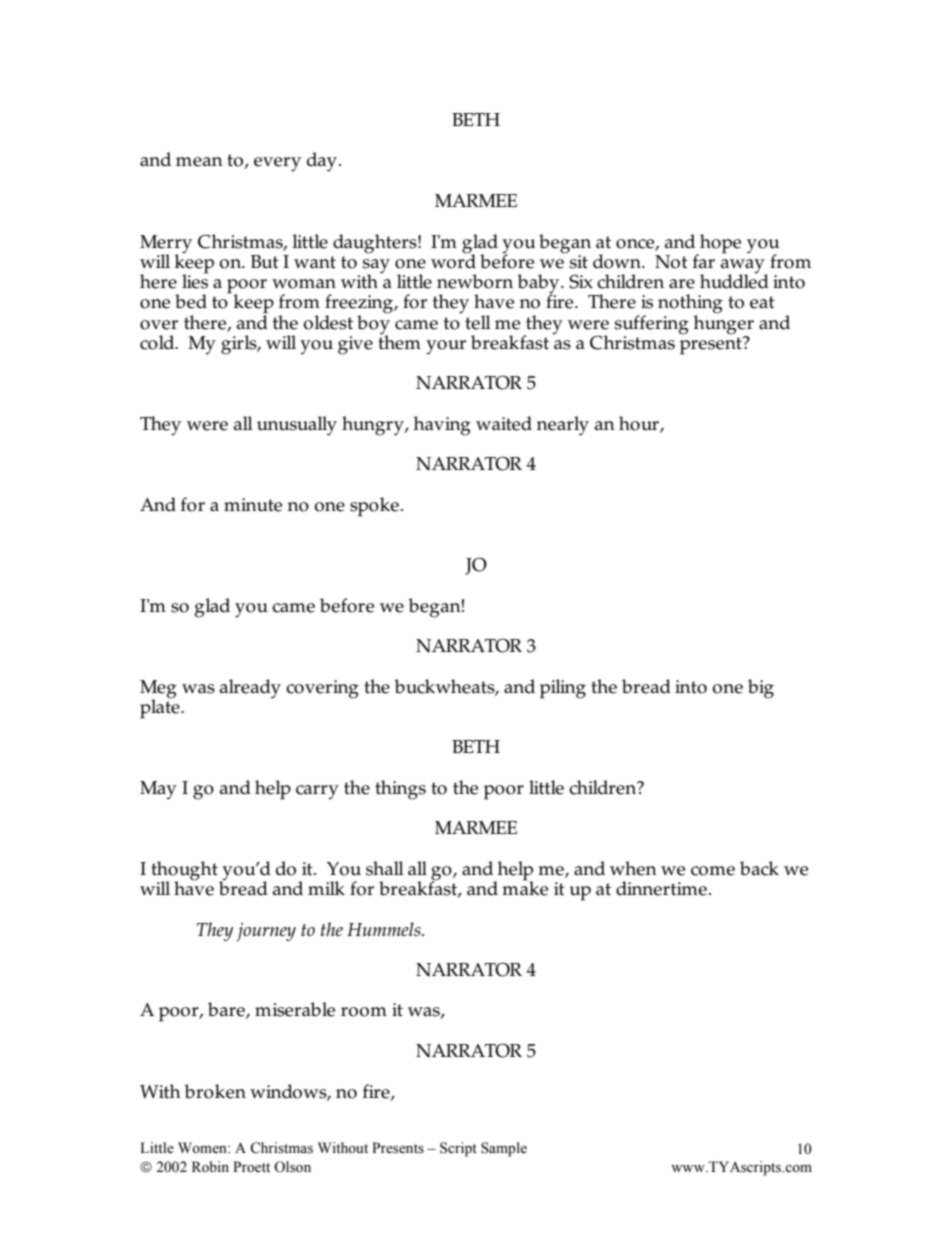  Describe the element at coordinates (661, 888) in the document. I see `dinnertime` at that location.
